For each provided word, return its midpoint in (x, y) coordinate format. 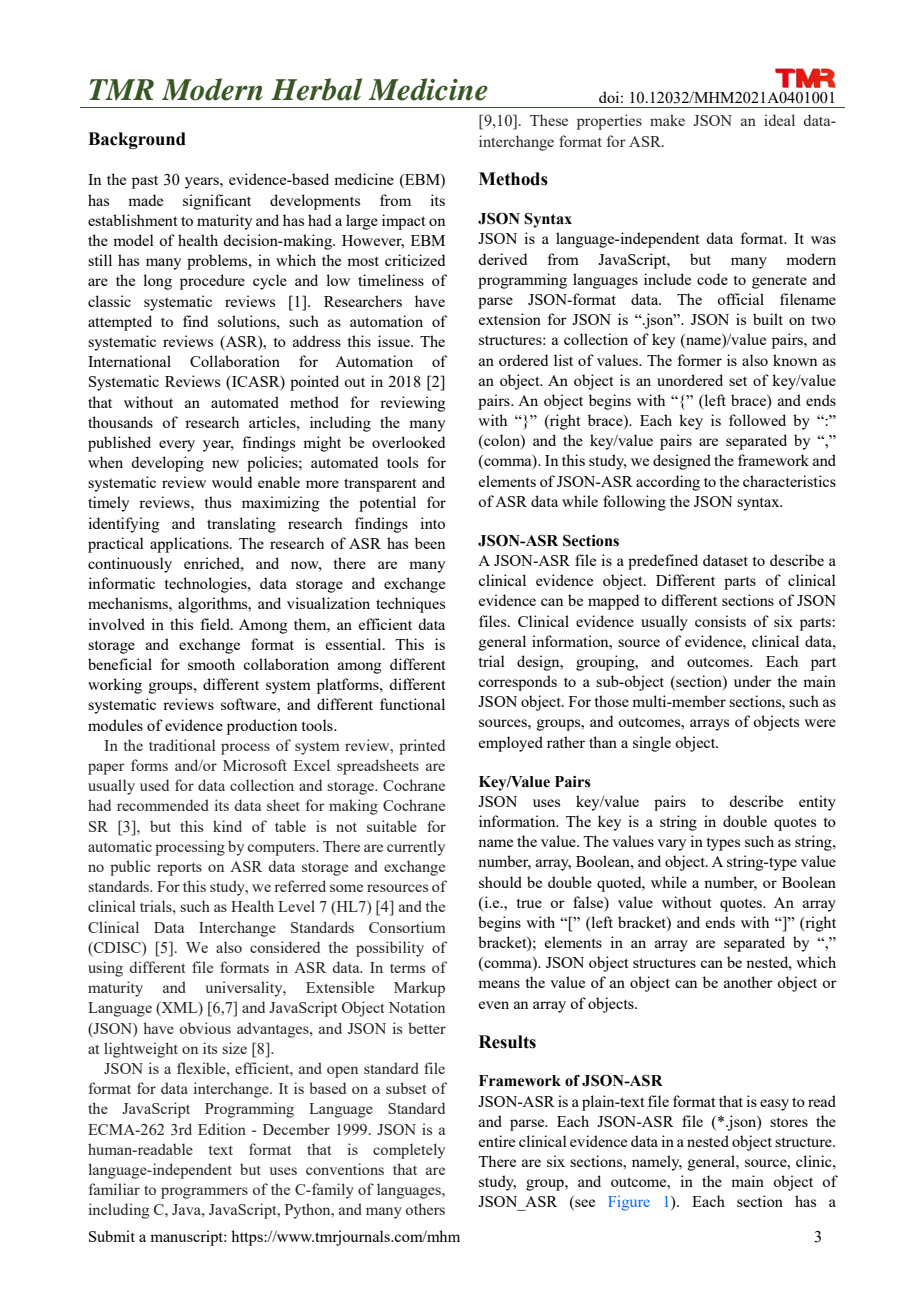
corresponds (517, 683)
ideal (779, 120)
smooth (211, 664)
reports (179, 869)
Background (137, 140)
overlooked (408, 442)
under (752, 681)
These (549, 120)
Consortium (407, 927)
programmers (204, 1193)
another (748, 982)
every (177, 446)
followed (757, 420)
